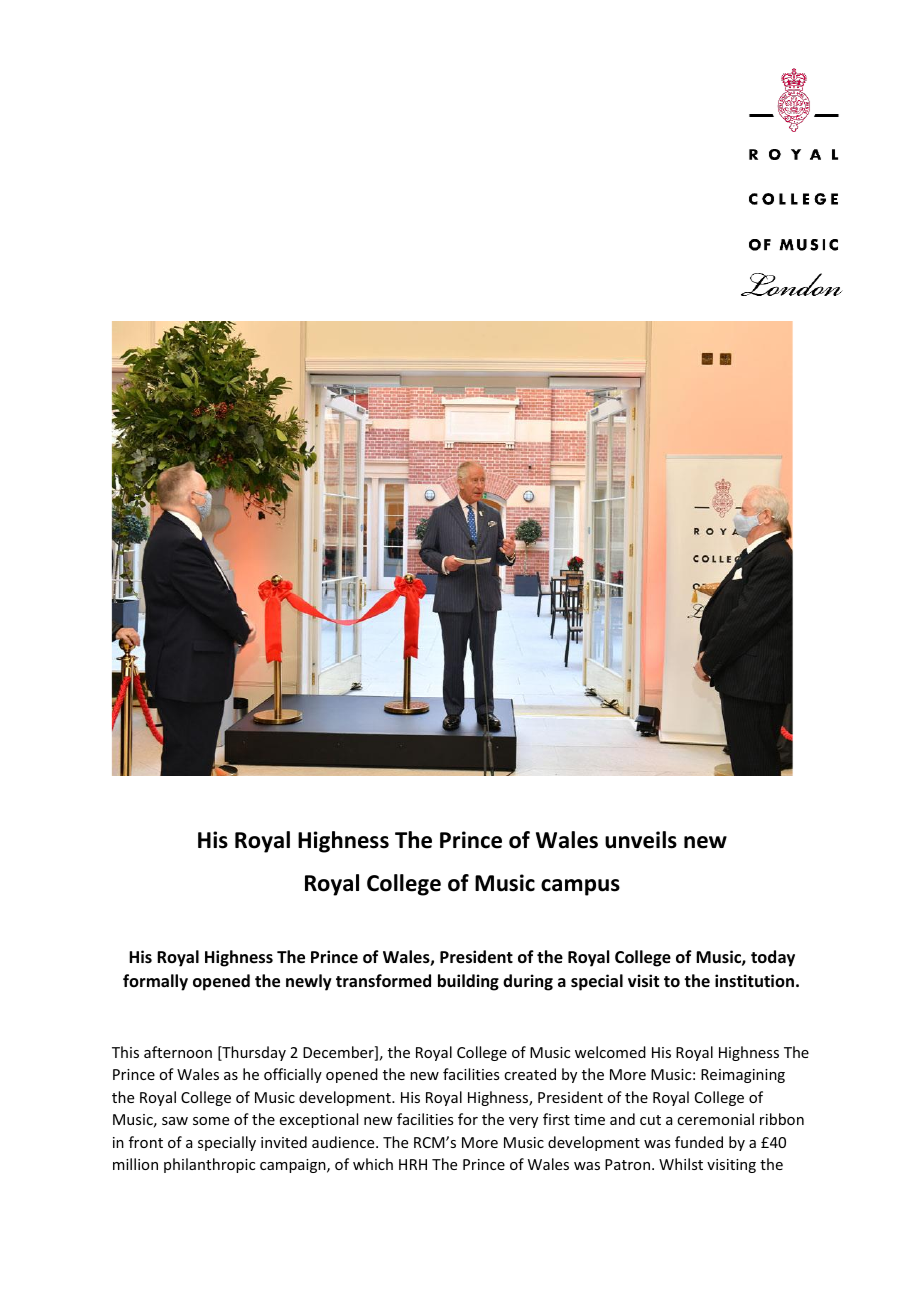 This document has height=1308, width=924. Describe the element at coordinates (155, 982) in the document. I see `formally` at that location.
